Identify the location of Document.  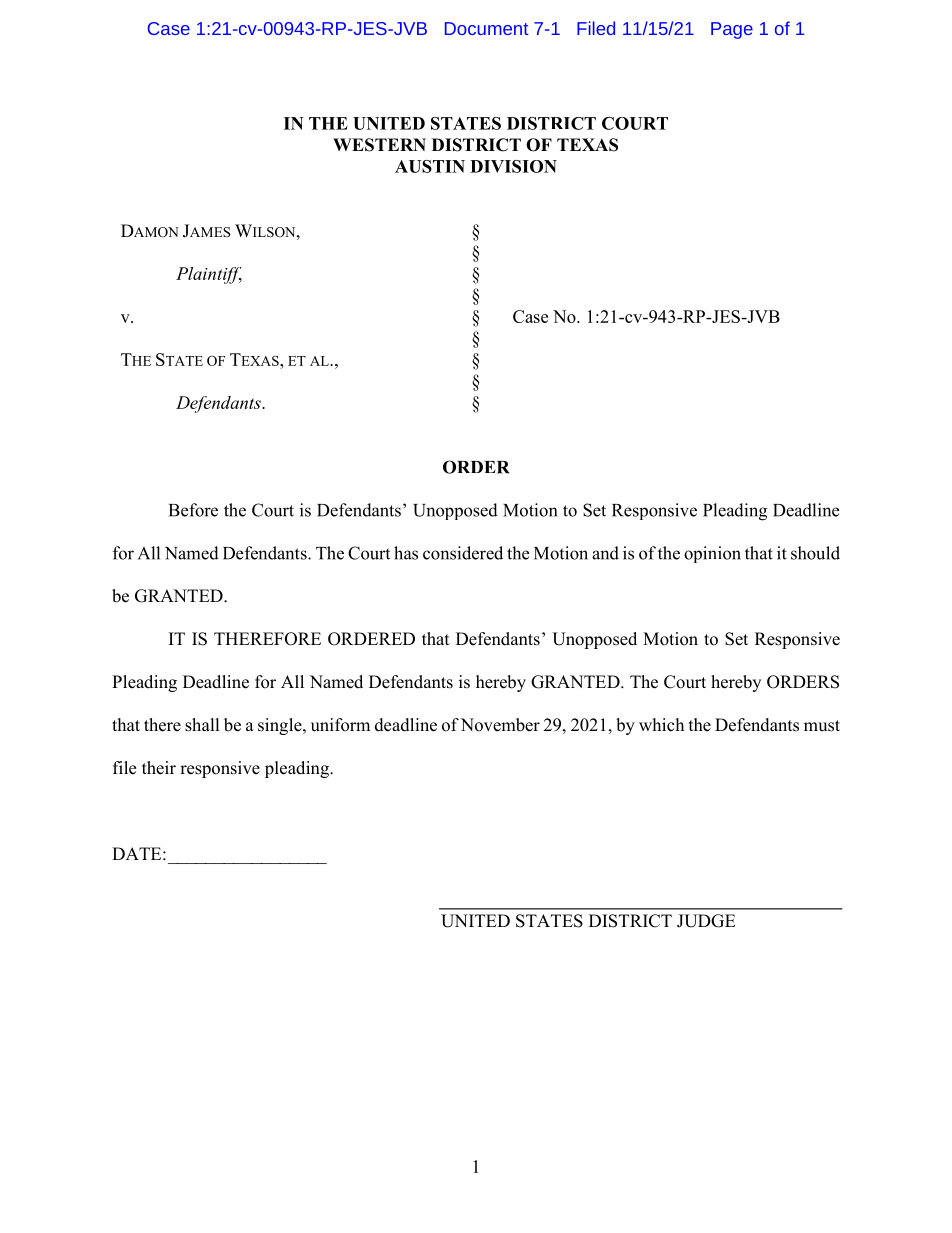
(486, 28).
